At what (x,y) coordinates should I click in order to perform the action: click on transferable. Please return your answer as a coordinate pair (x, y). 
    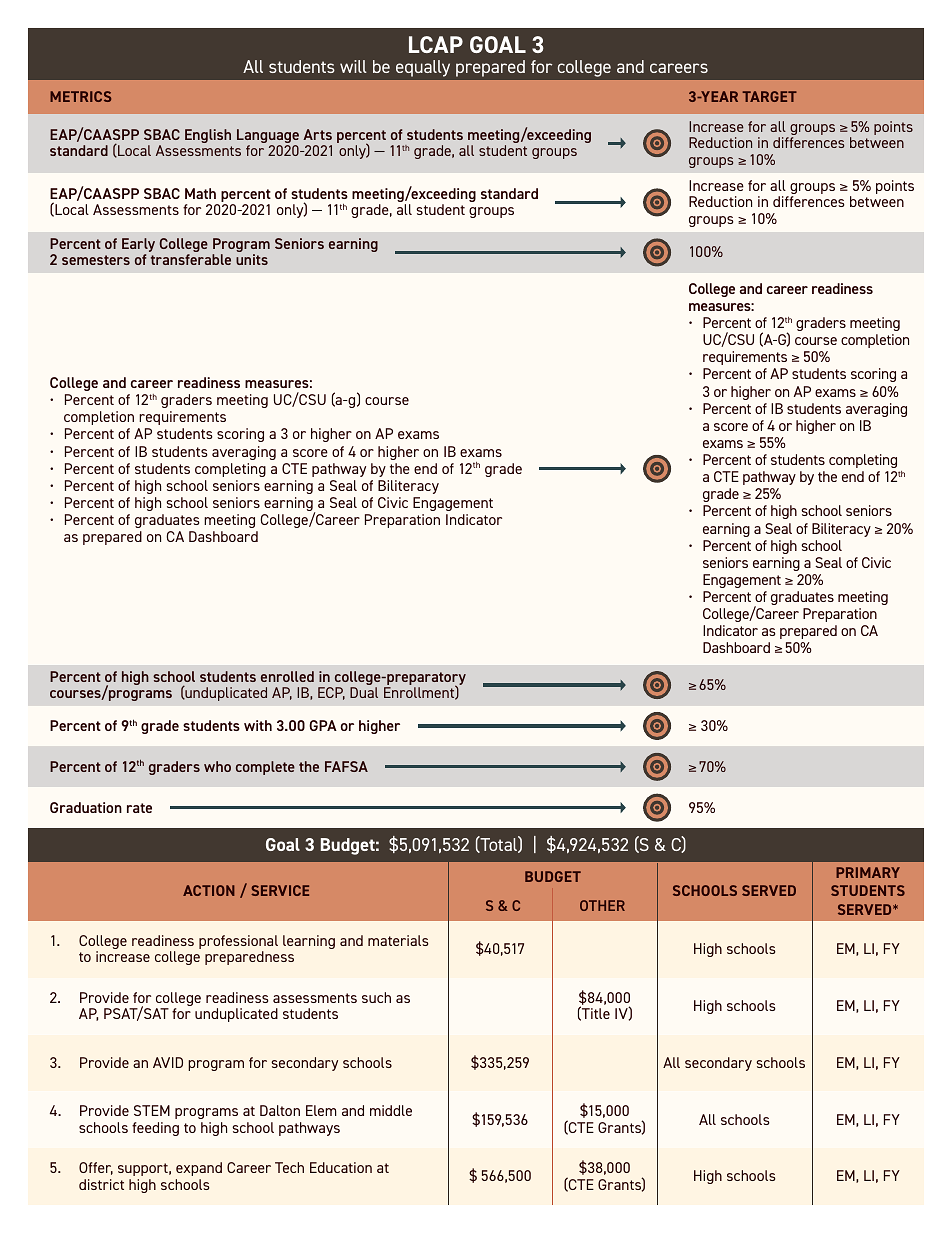
    Looking at the image, I should click on (191, 259).
